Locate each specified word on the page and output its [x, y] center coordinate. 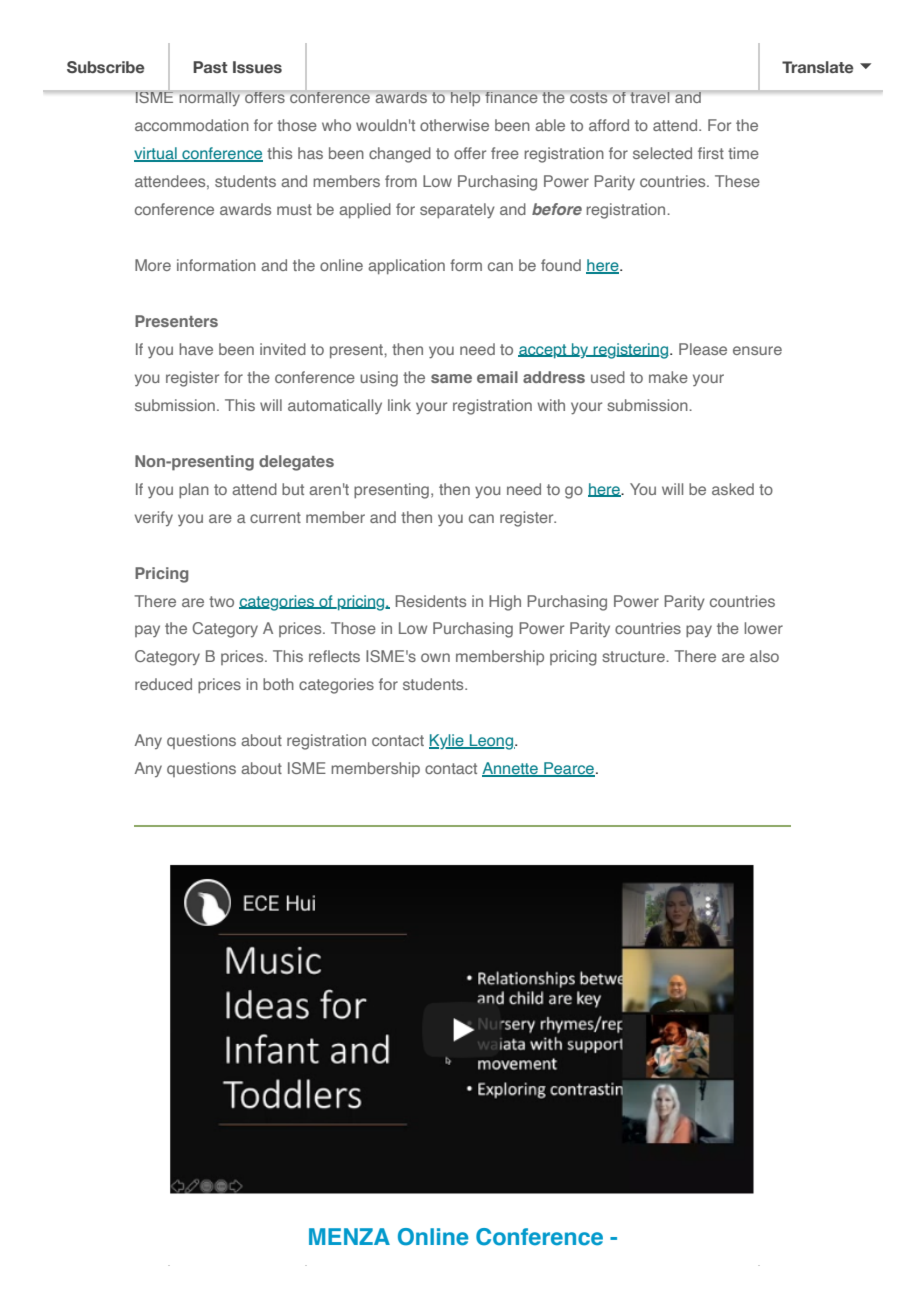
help [466, 98]
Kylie [447, 742]
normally [210, 98]
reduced [163, 684]
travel [650, 96]
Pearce [568, 769]
